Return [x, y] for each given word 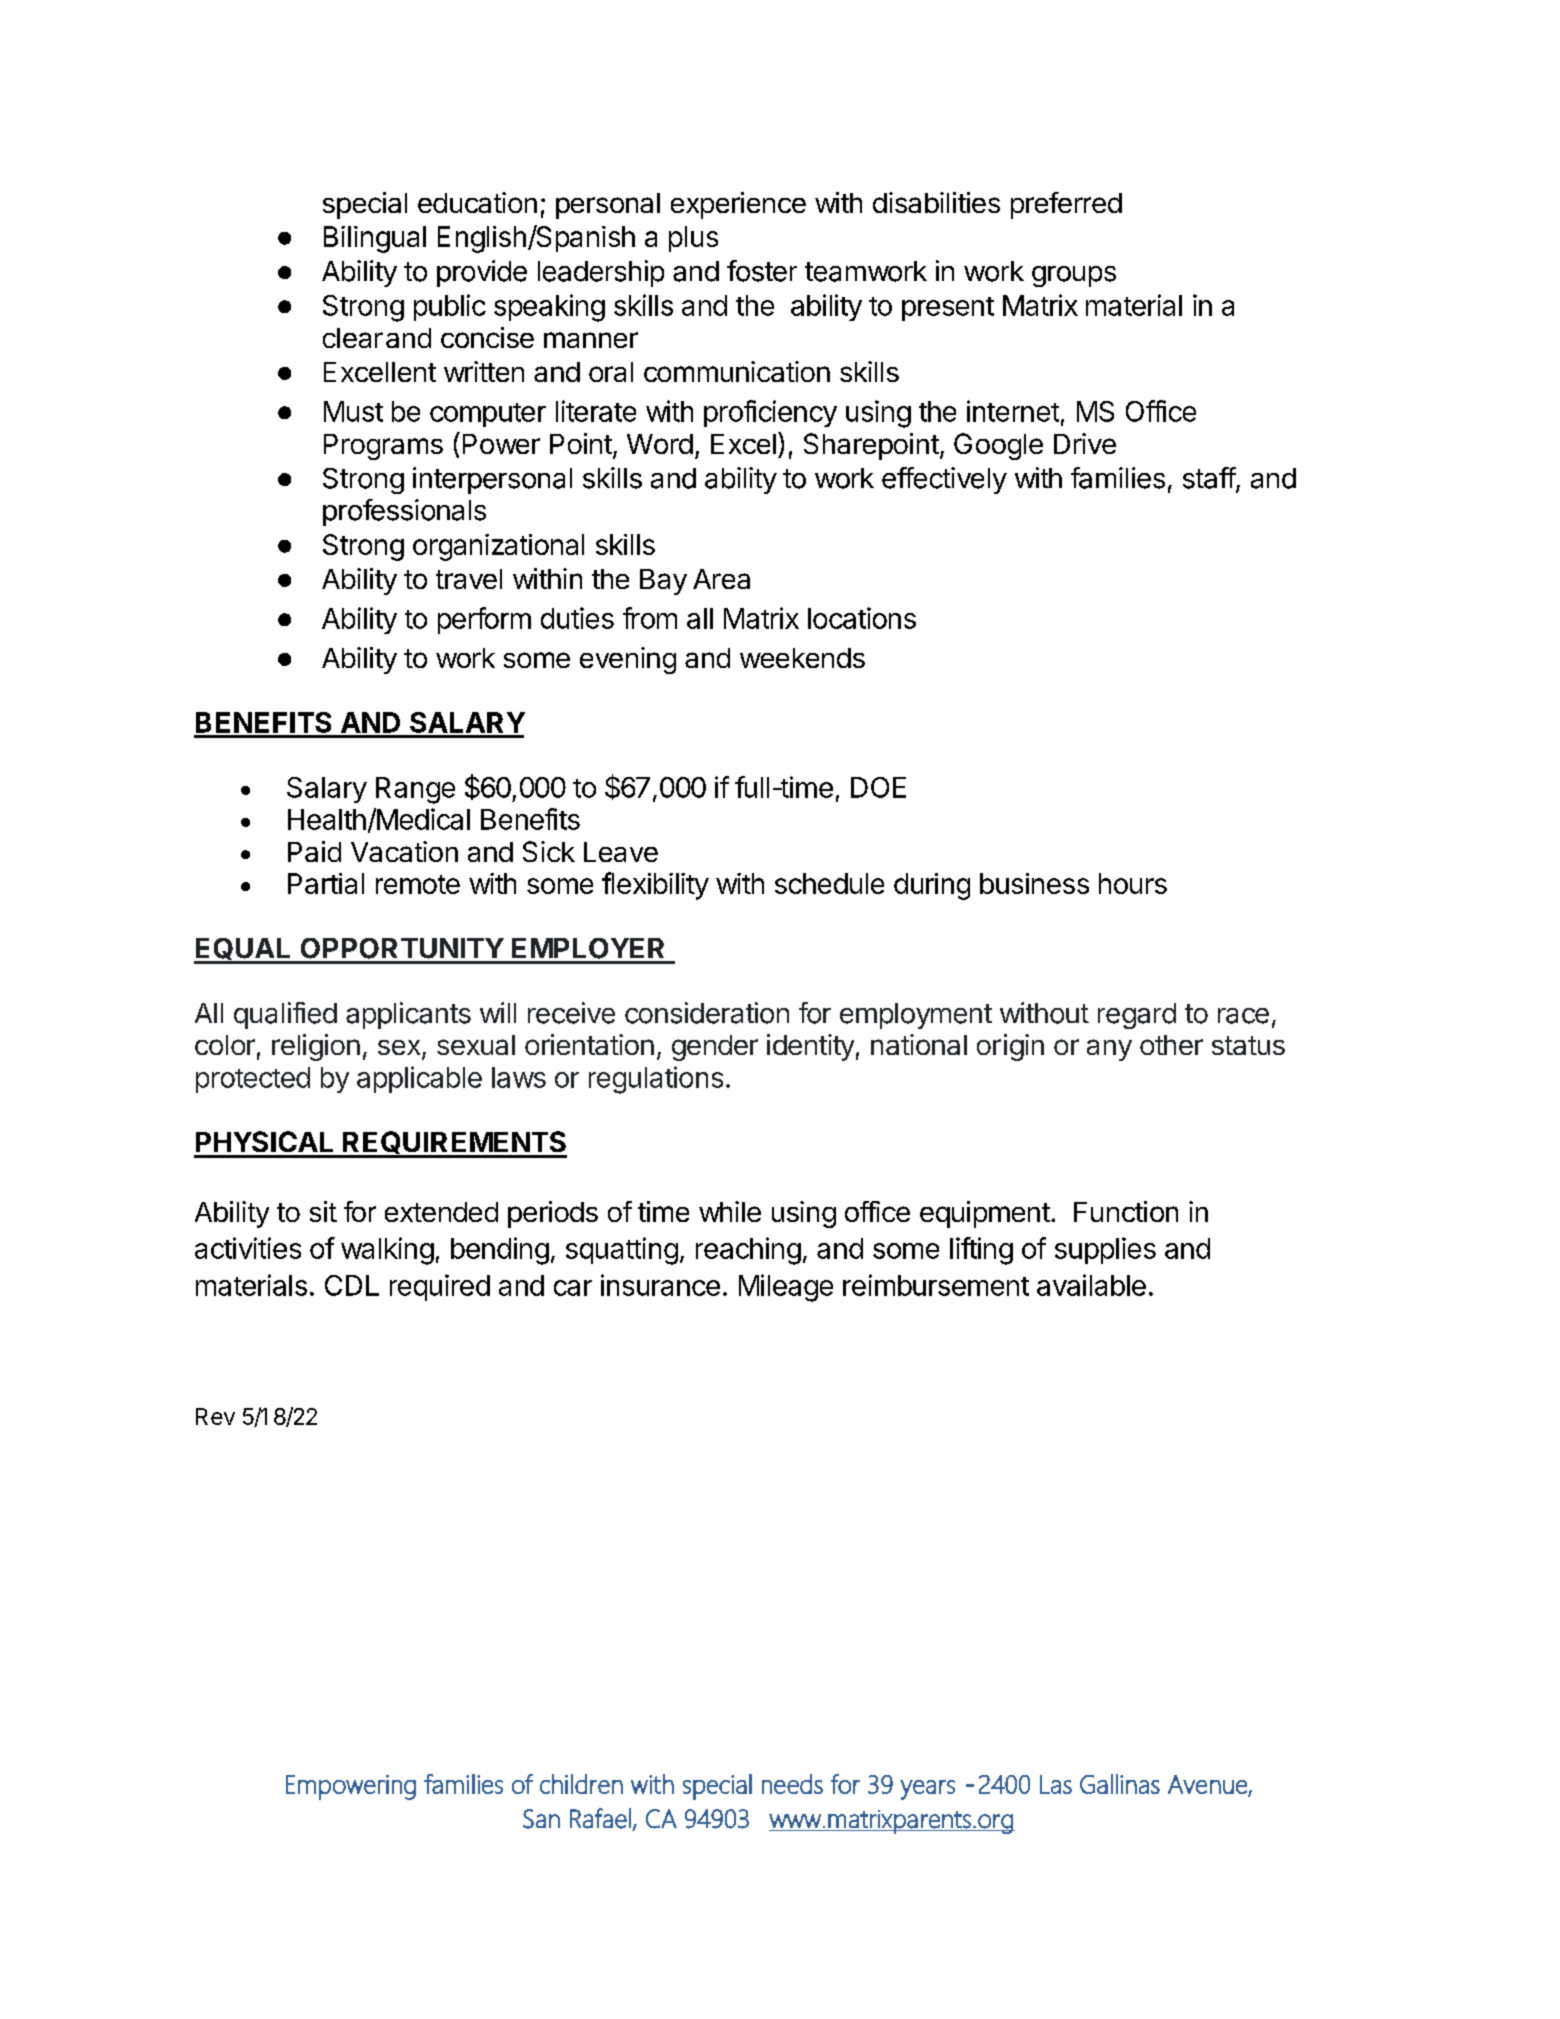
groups [1074, 276]
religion [316, 1047]
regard [1137, 1016]
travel [469, 579]
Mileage [786, 1288]
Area [721, 579]
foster [762, 271]
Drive [1085, 443]
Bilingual [375, 239]
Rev [215, 1416]
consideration [707, 1013]
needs [792, 1784]
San [541, 1819]
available [1091, 1285]
